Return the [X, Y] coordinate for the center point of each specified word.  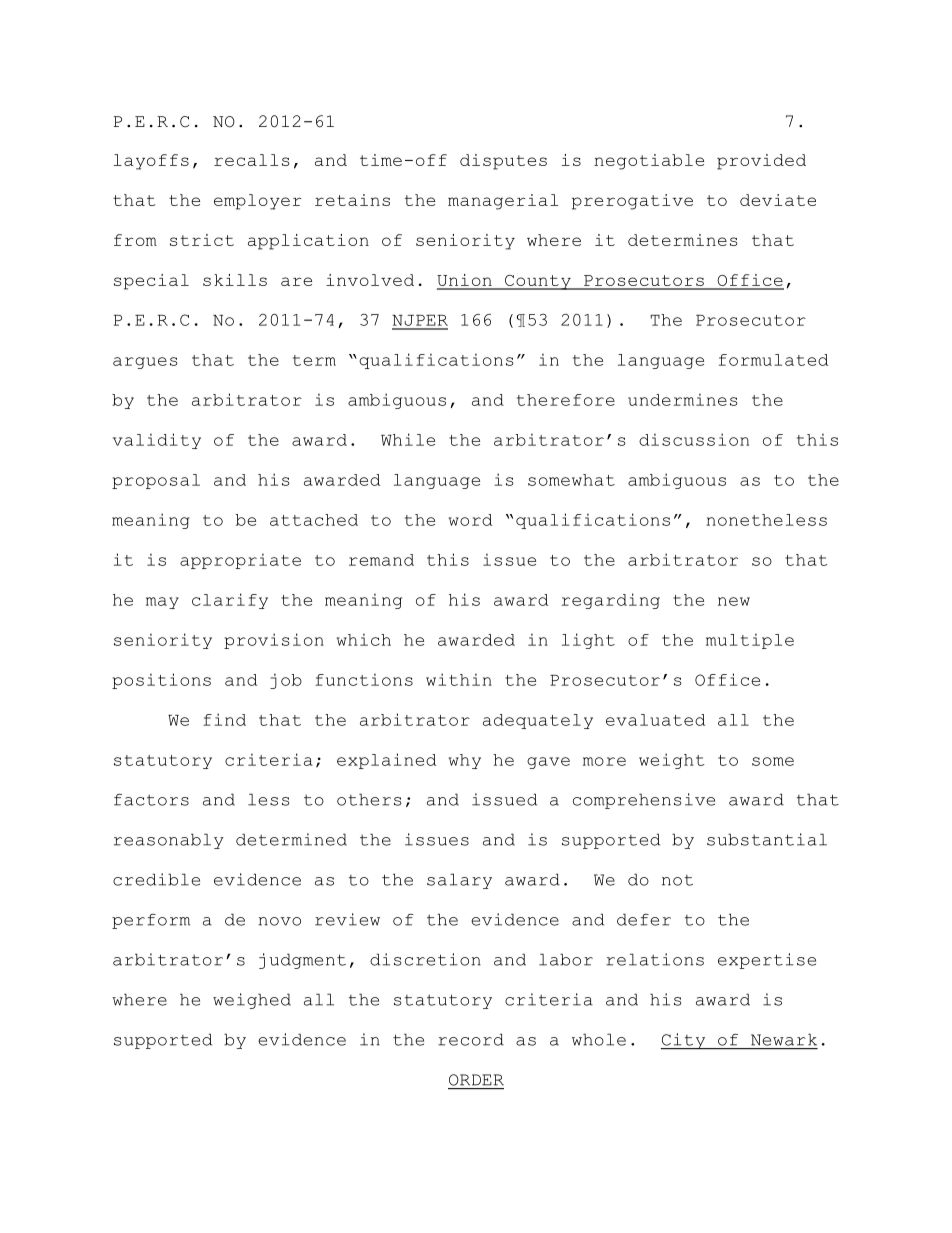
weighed [252, 1001]
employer [258, 202]
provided [761, 162]
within [459, 679]
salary [459, 881]
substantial [767, 839]
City [684, 1041]
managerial [503, 202]
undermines [683, 399]
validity [157, 441]
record [471, 1039]
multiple [750, 641]
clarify [230, 601]
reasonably [169, 841]
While [408, 439]
